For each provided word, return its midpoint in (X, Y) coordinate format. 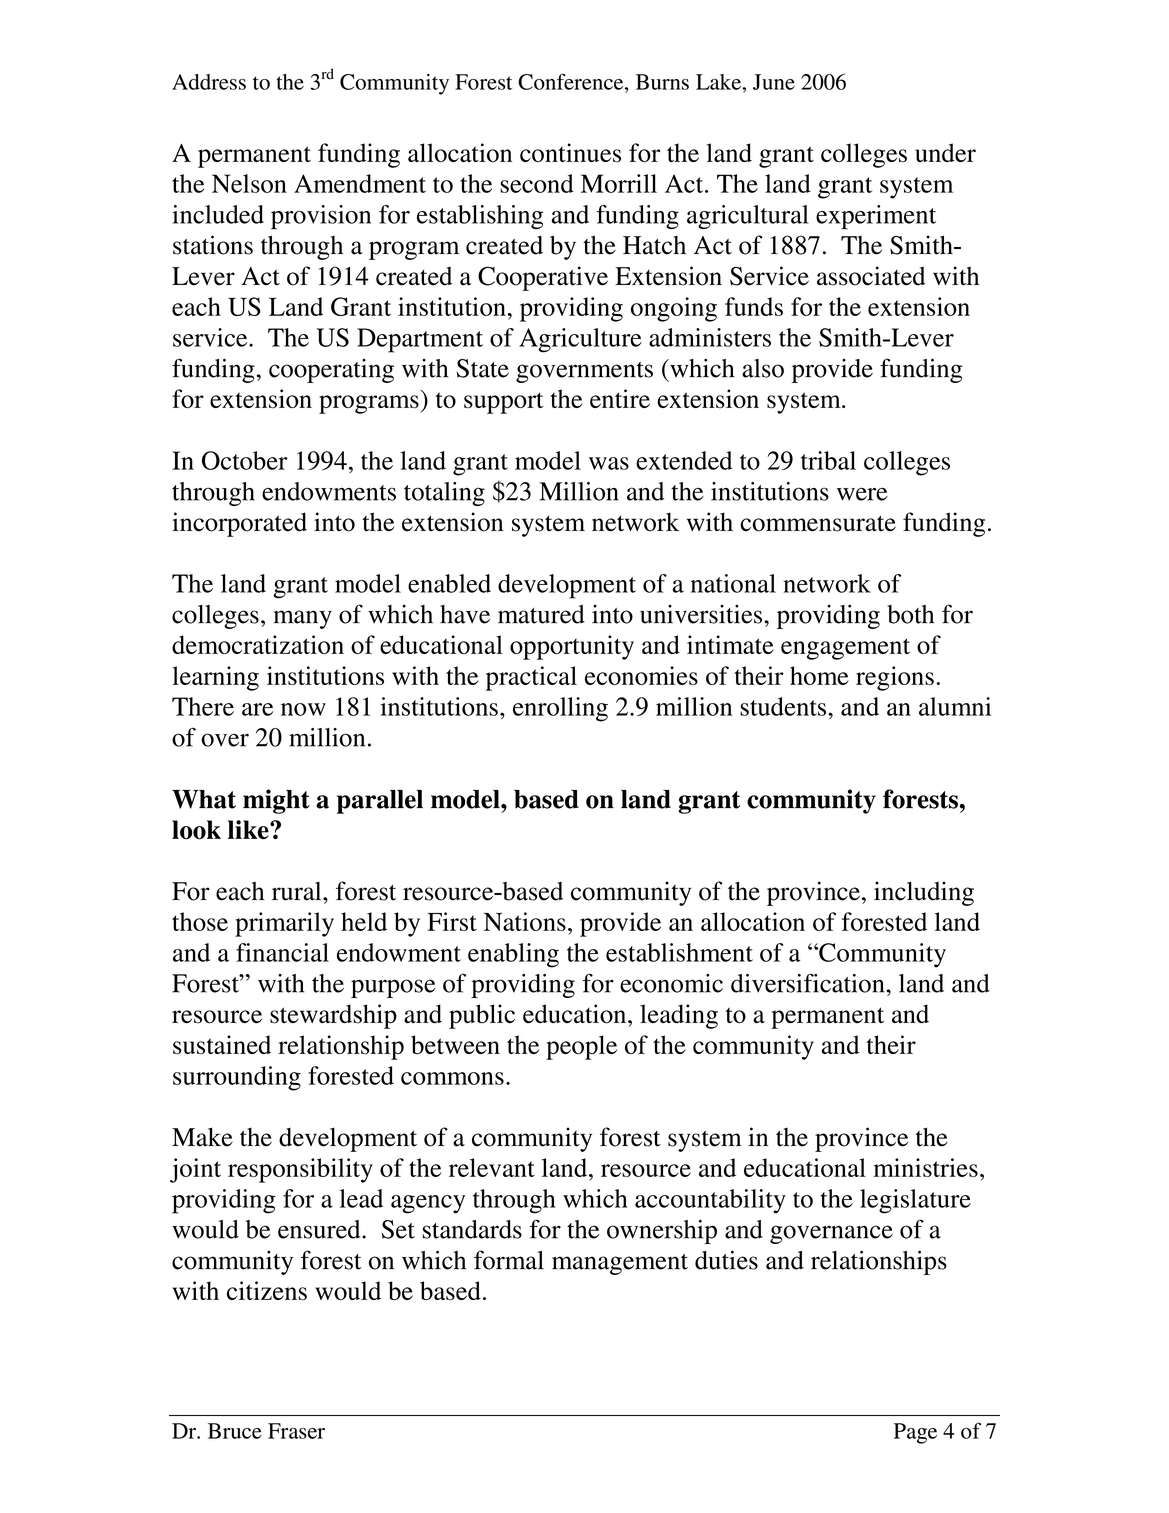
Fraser (296, 1431)
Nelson (249, 183)
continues (570, 153)
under (945, 152)
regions (895, 678)
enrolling (560, 709)
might (276, 801)
